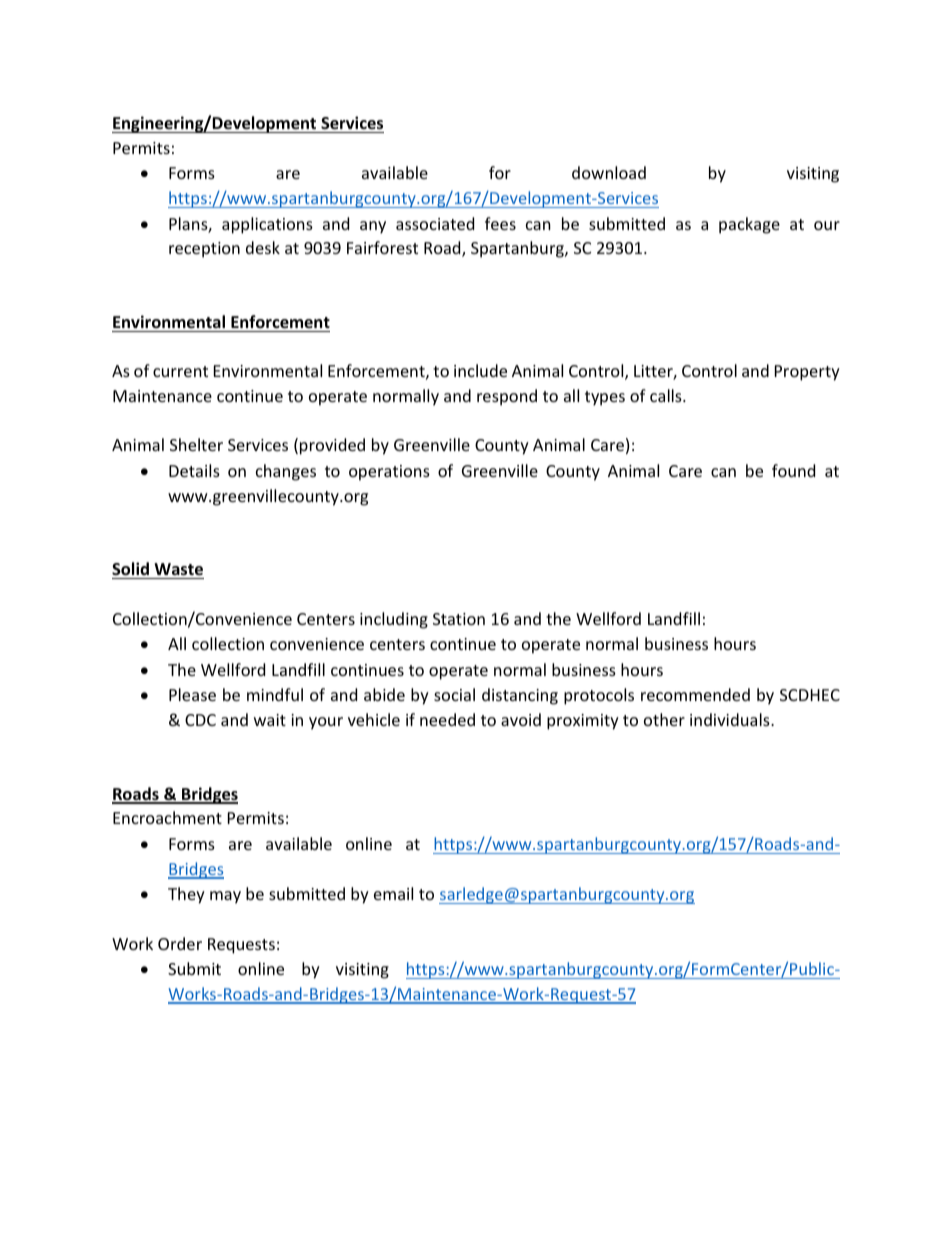 This screenshot has width=952, height=1233. I want to click on calls, so click(667, 395).
